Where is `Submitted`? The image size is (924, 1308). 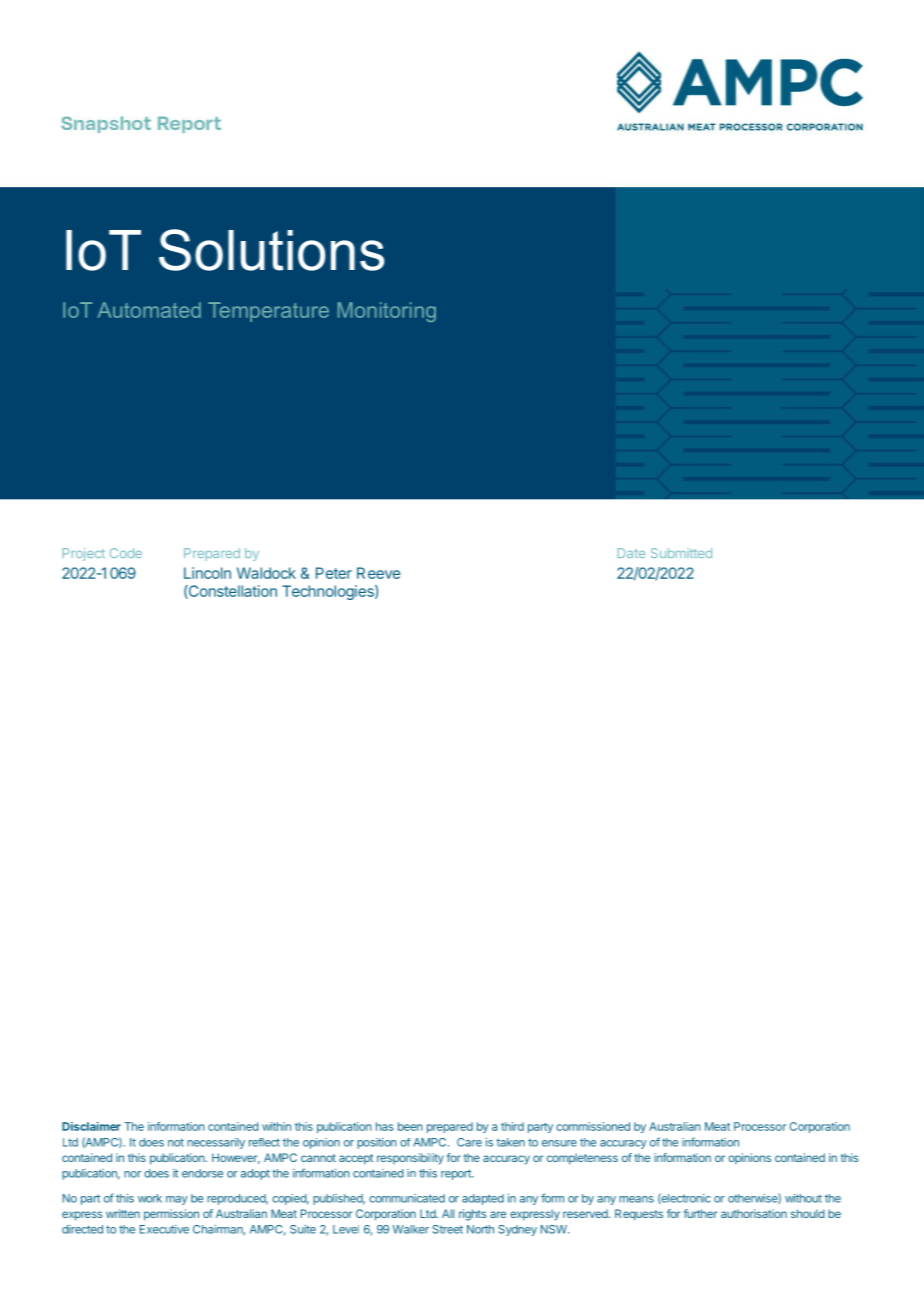 Submitted is located at coordinates (681, 553).
